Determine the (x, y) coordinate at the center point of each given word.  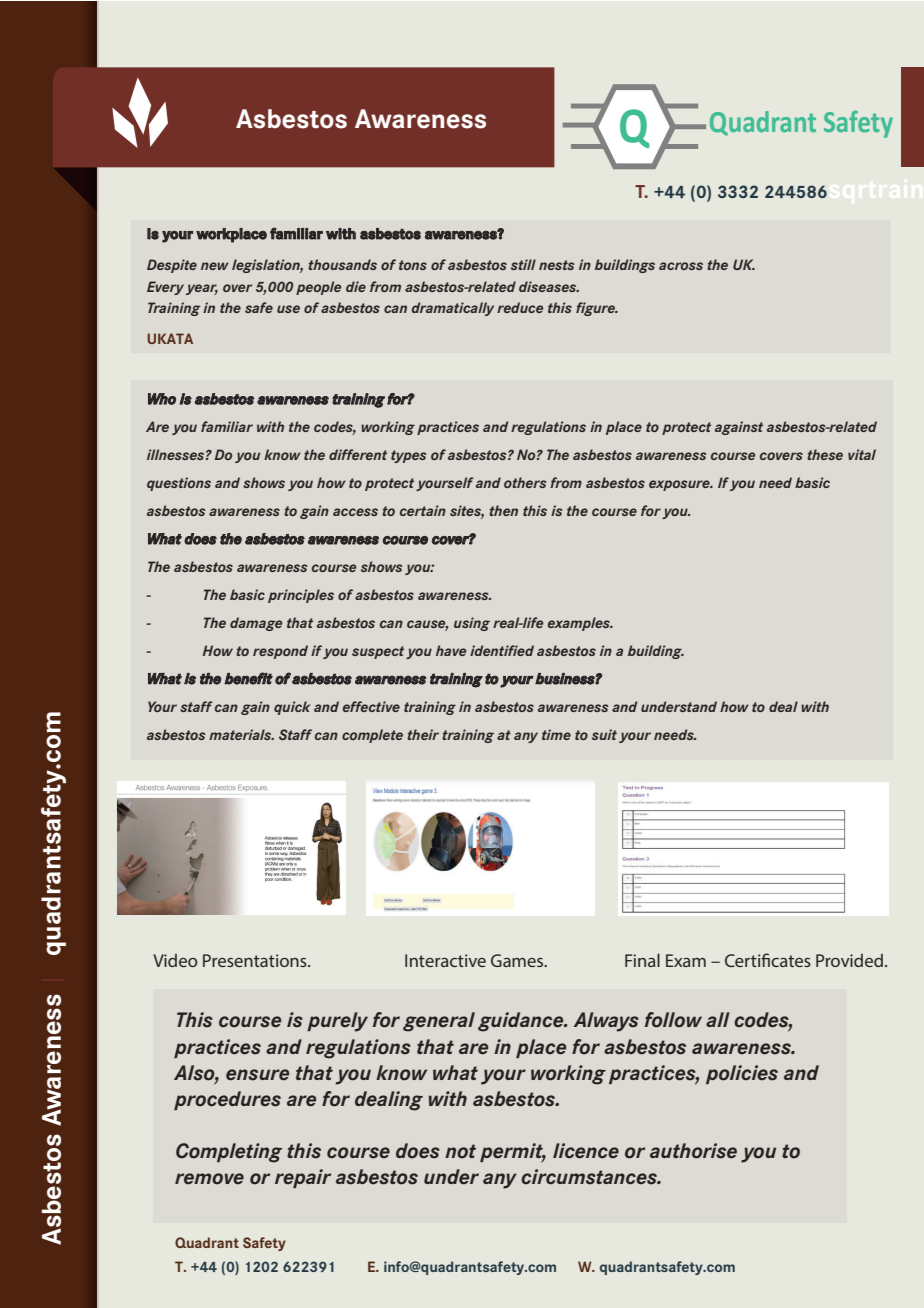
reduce (520, 307)
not (460, 1151)
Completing (229, 1153)
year (202, 289)
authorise (693, 1151)
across (681, 266)
